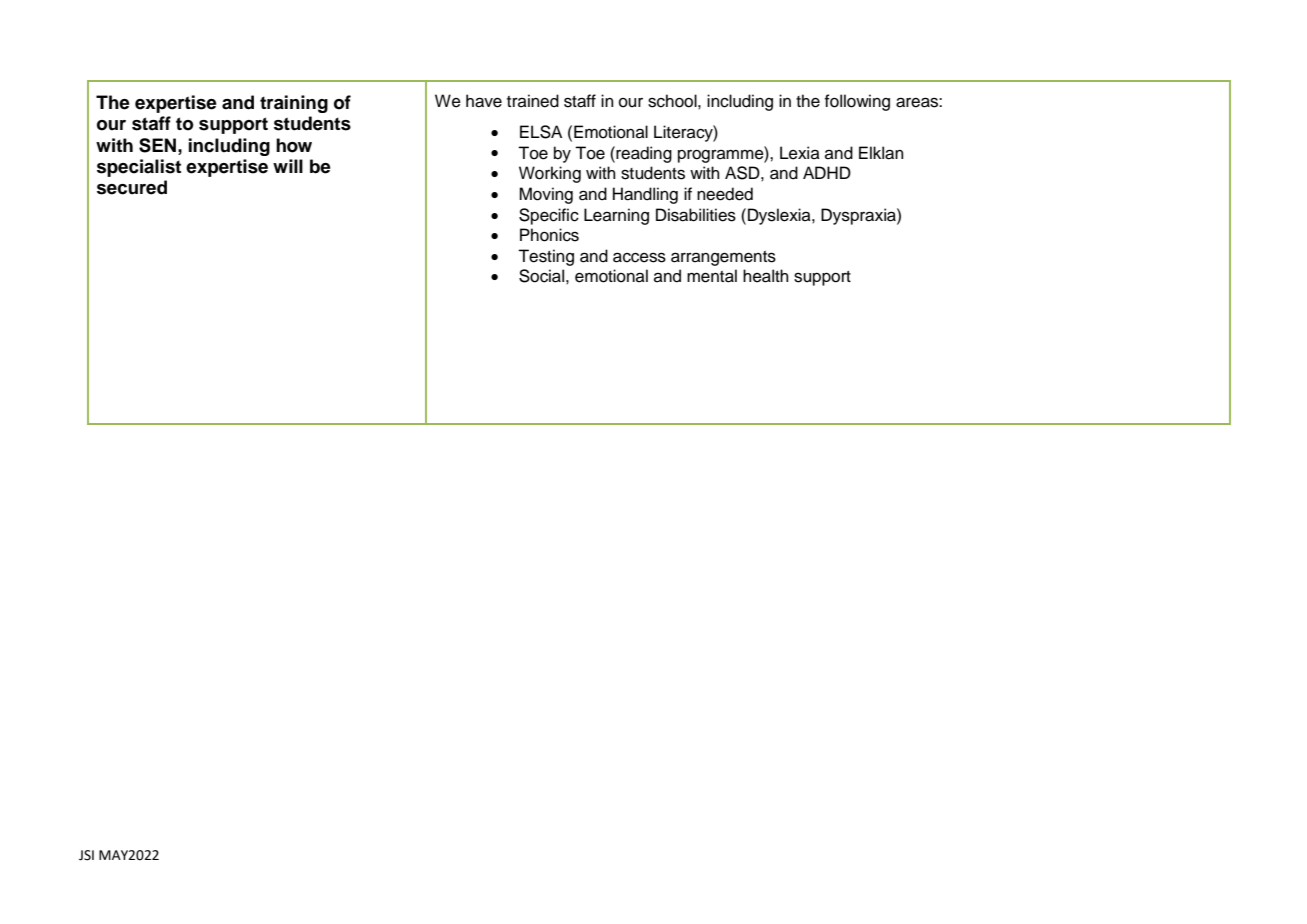  I want to click on Moving, so click(546, 195).
